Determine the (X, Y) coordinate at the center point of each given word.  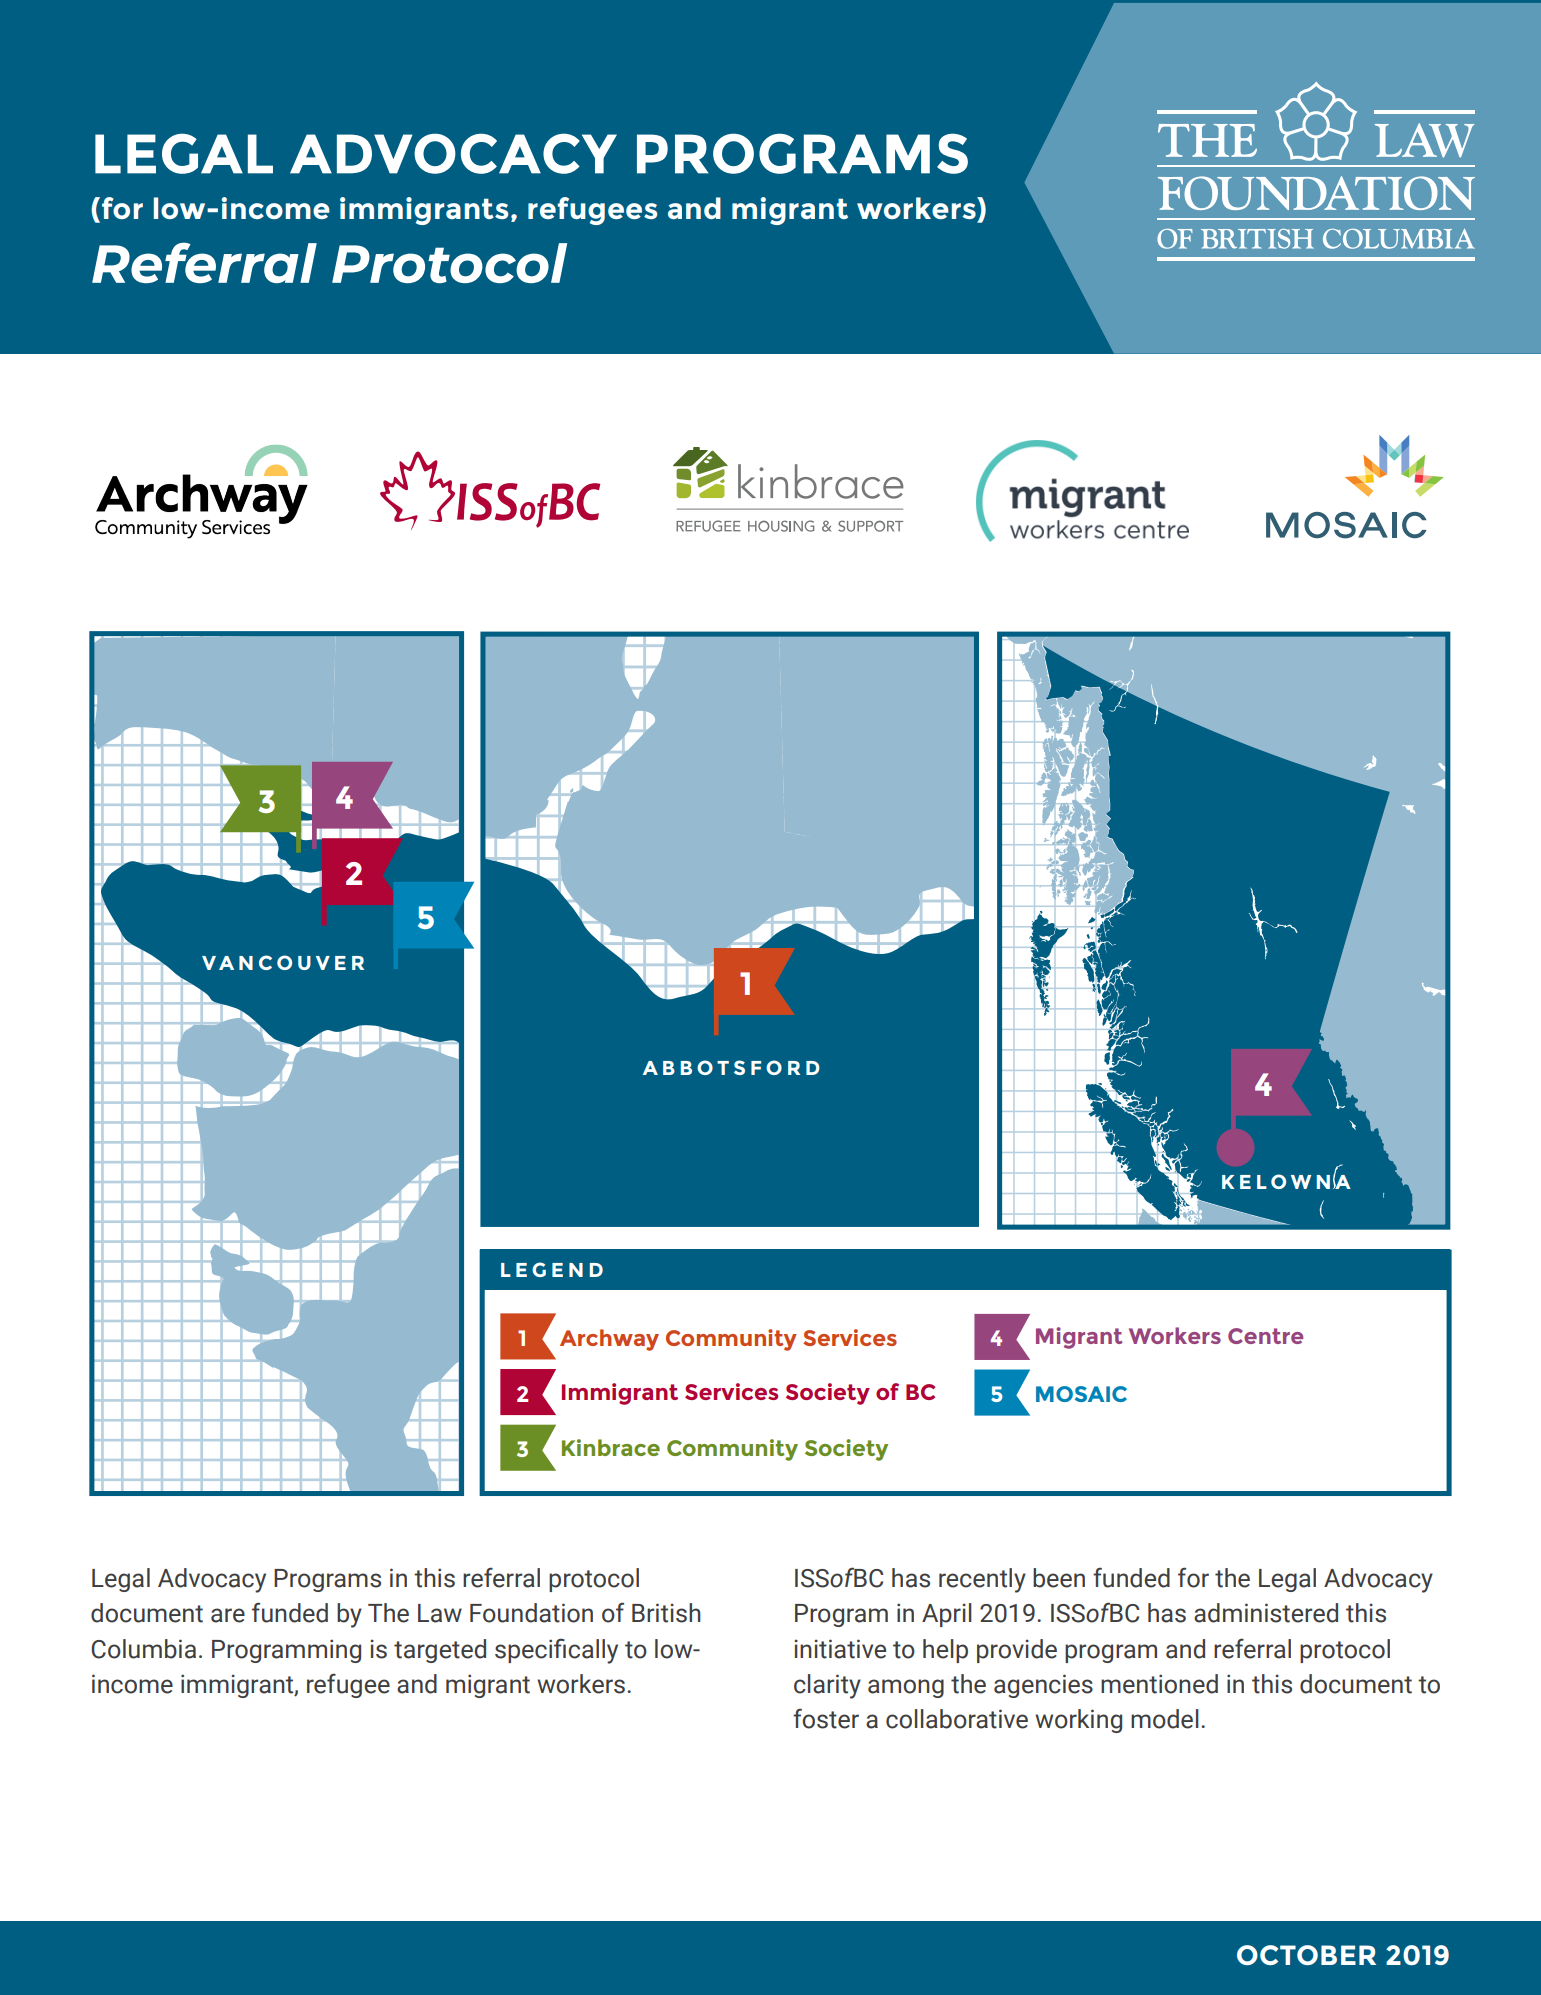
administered (1266, 1613)
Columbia (143, 1649)
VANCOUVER (283, 962)
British (666, 1613)
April (947, 1615)
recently (982, 1580)
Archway (609, 1340)
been (1059, 1578)
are (228, 1615)
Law (440, 1613)
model (1165, 1719)
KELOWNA (1286, 1180)
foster (826, 1718)
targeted (440, 1651)
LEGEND (552, 1269)
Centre (1265, 1336)
